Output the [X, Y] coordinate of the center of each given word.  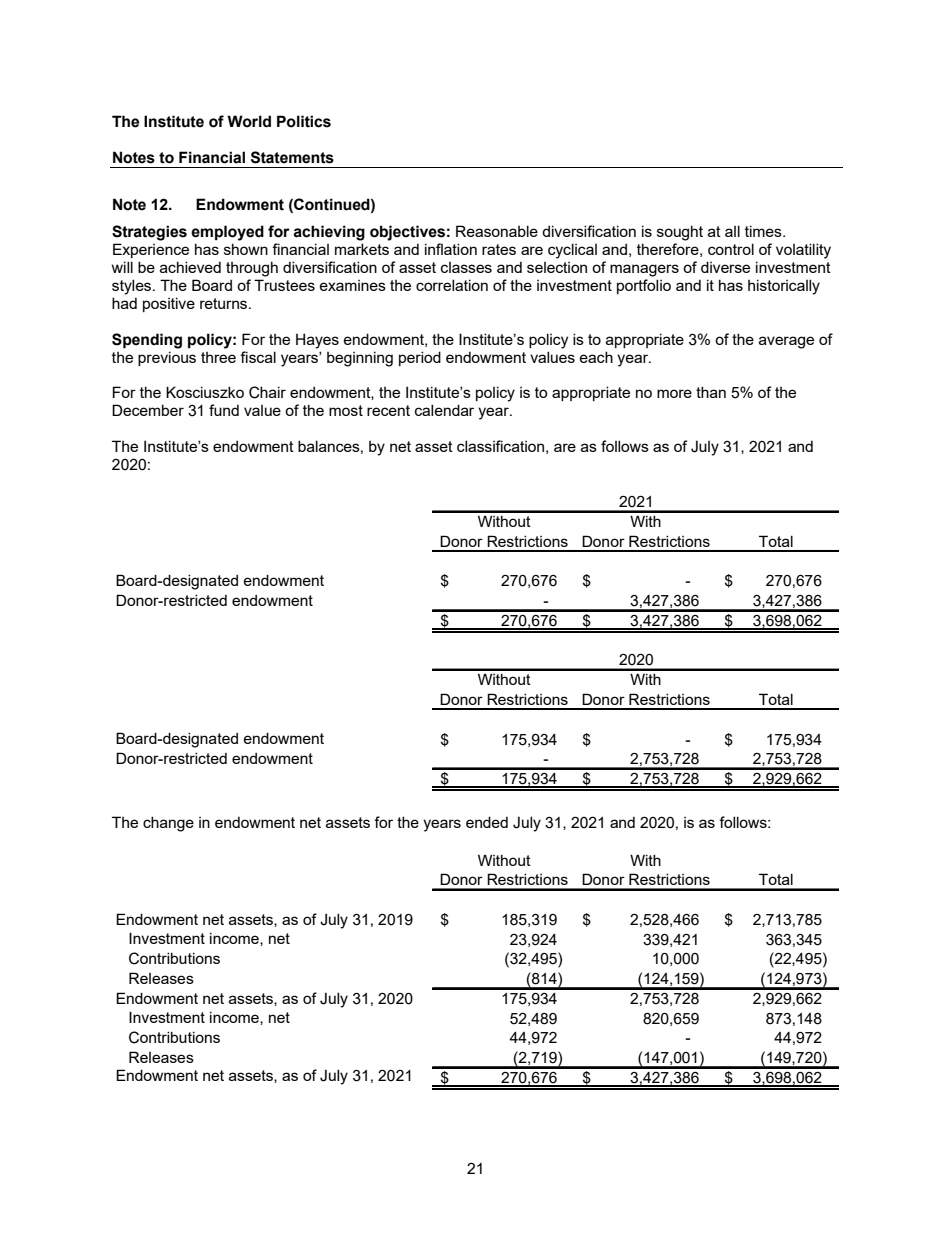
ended [487, 822]
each [596, 357]
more [674, 393]
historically [784, 287]
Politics [304, 121]
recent [388, 410]
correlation [452, 285]
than [711, 392]
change [168, 824]
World [249, 121]
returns [225, 303]
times [764, 231]
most [346, 410]
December [148, 410]
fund [224, 410]
